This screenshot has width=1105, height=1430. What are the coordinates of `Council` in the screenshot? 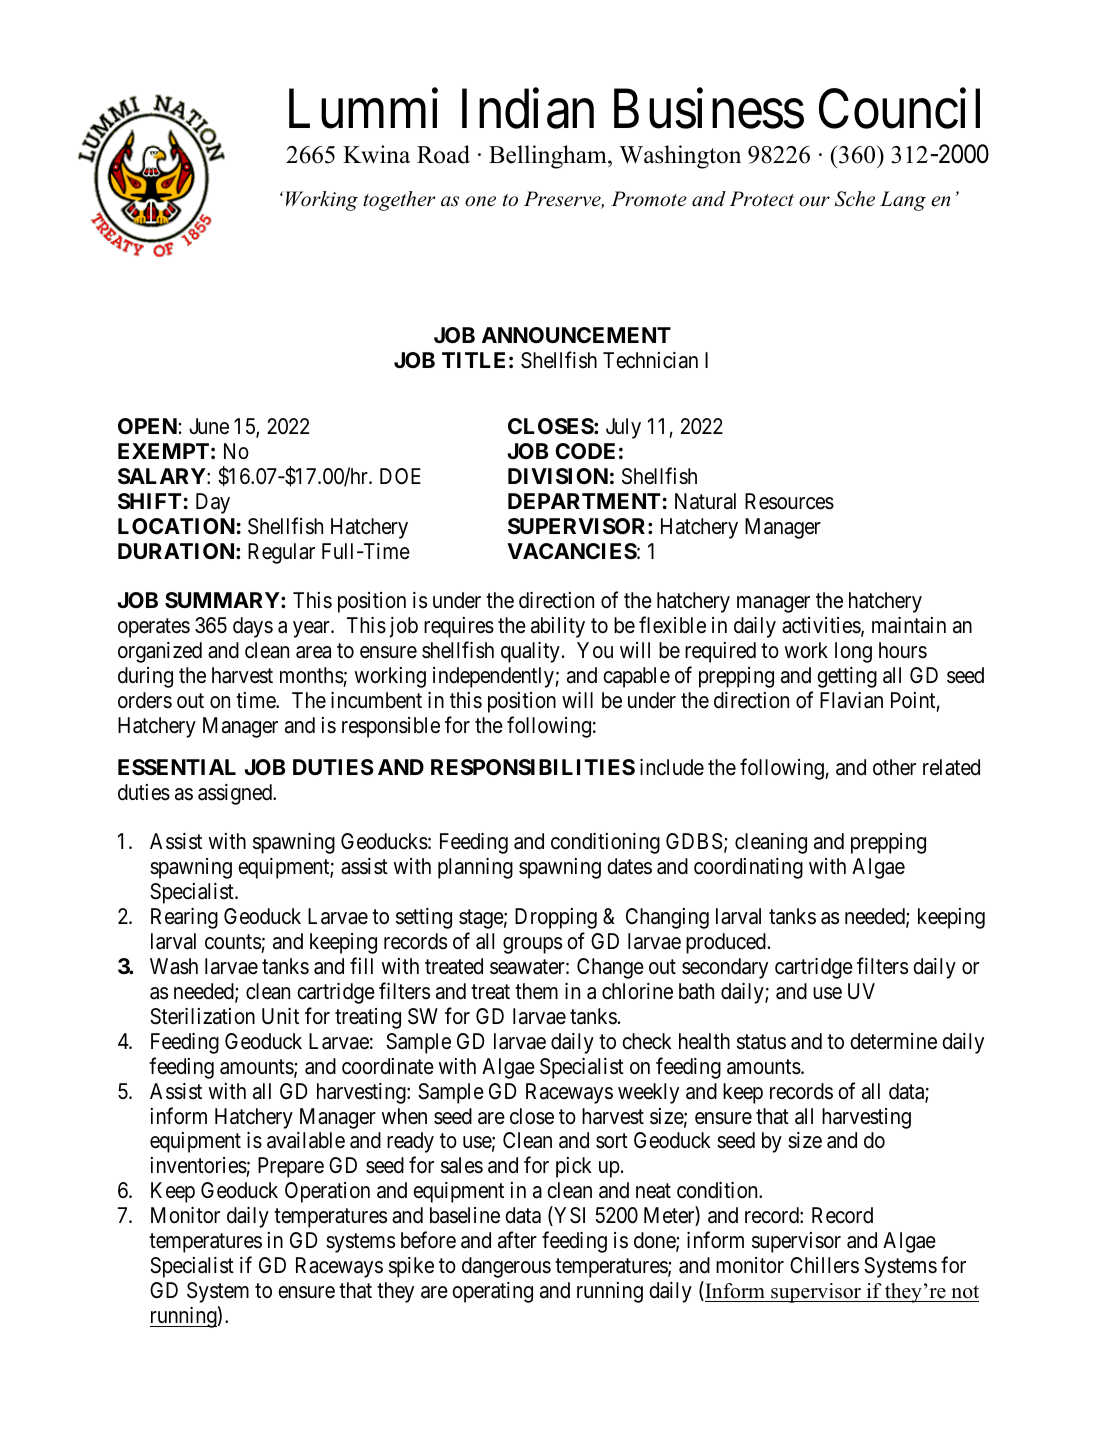 It's located at (899, 109).
